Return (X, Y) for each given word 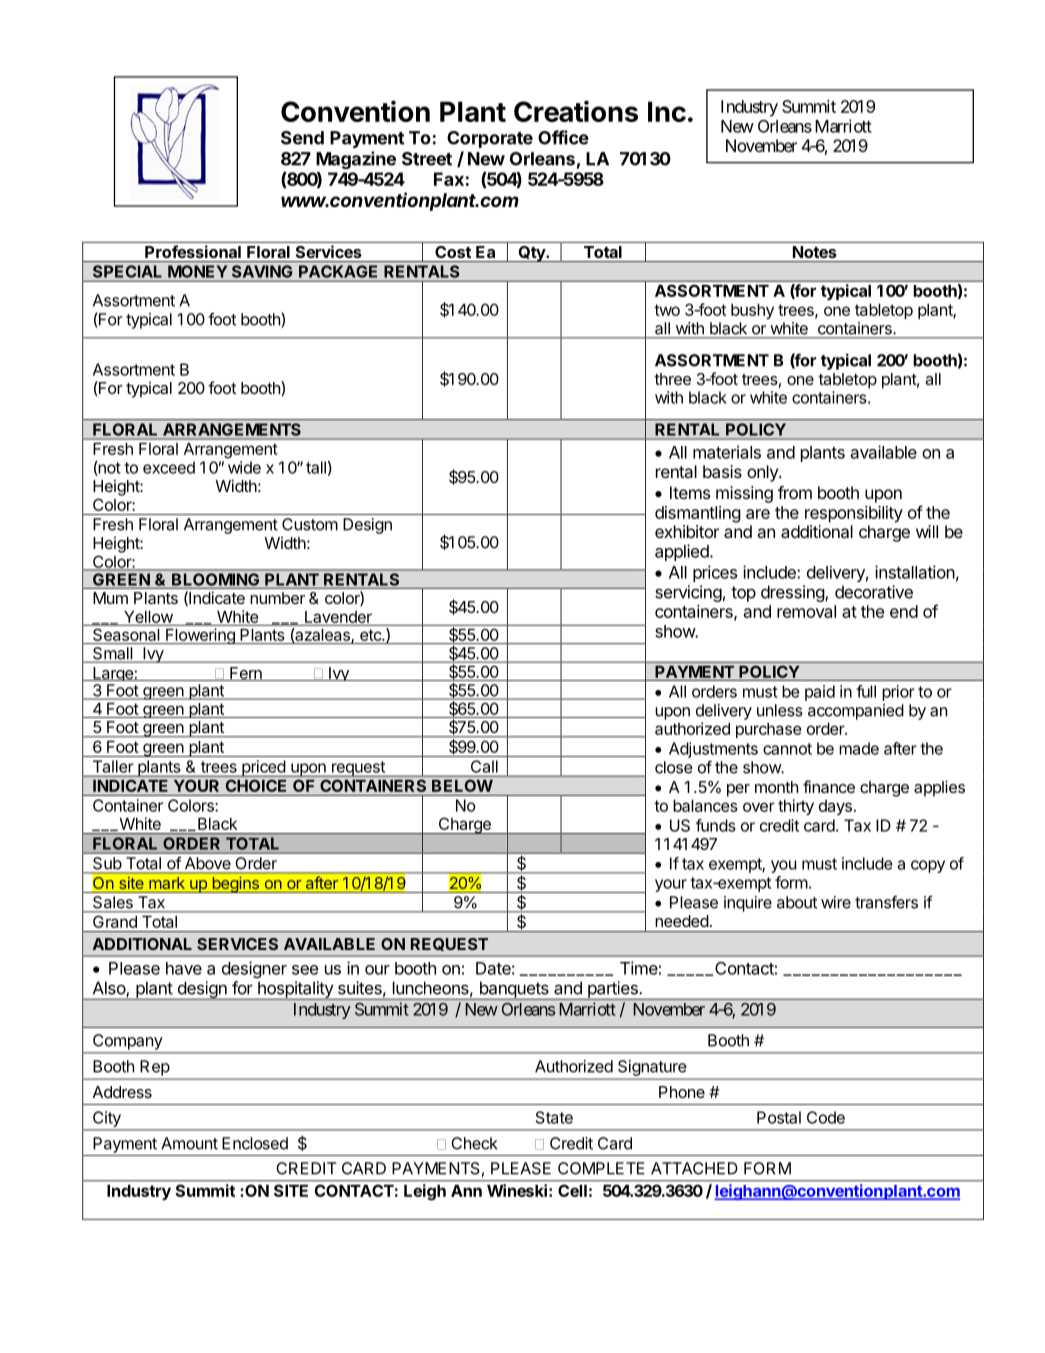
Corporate (490, 139)
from (795, 492)
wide (244, 467)
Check (474, 1143)
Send (302, 138)
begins (235, 884)
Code (826, 1117)
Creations (576, 111)
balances (705, 806)
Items (690, 492)
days (835, 807)
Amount (189, 1143)
